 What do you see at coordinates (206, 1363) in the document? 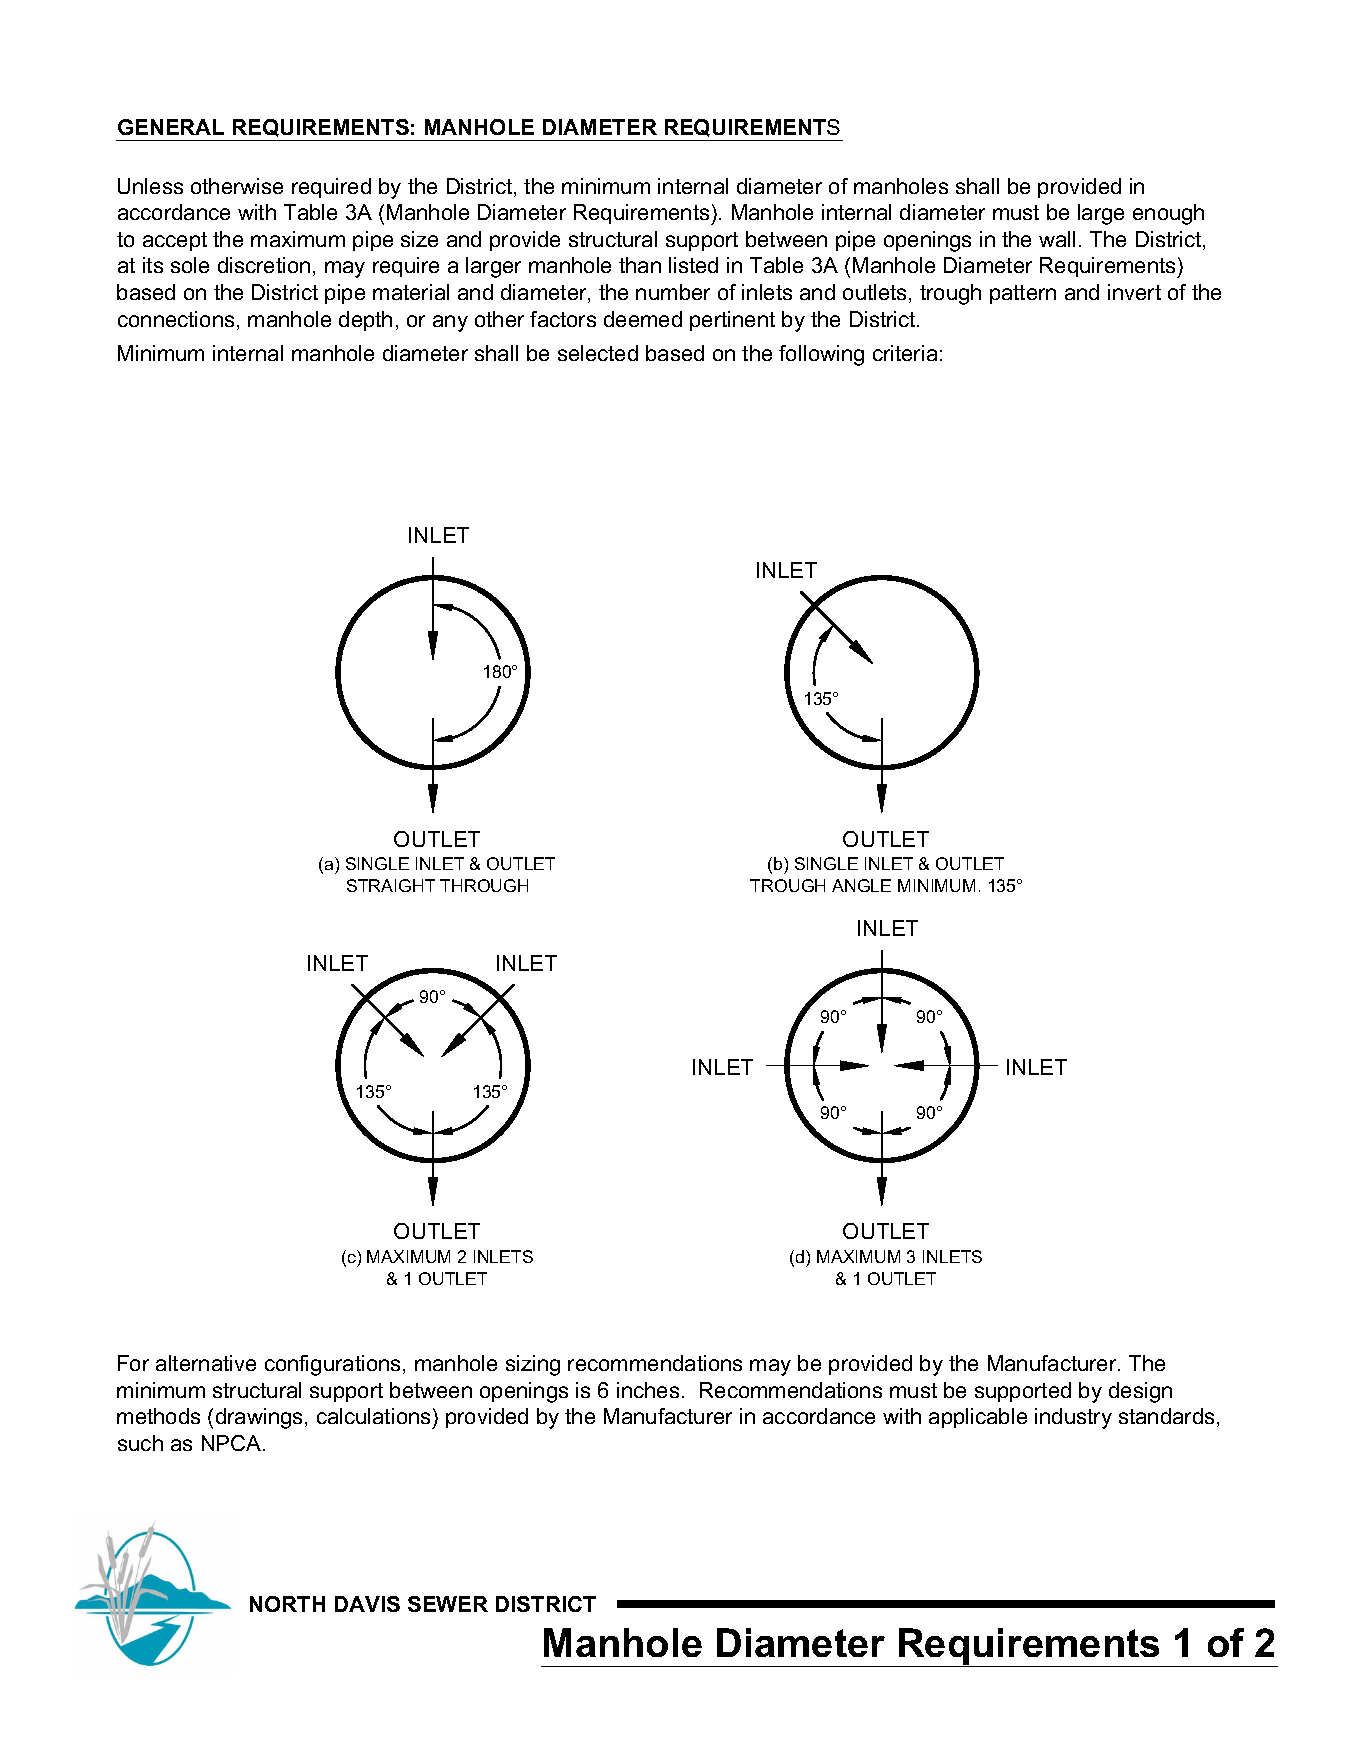
I see `alternative` at bounding box center [206, 1363].
